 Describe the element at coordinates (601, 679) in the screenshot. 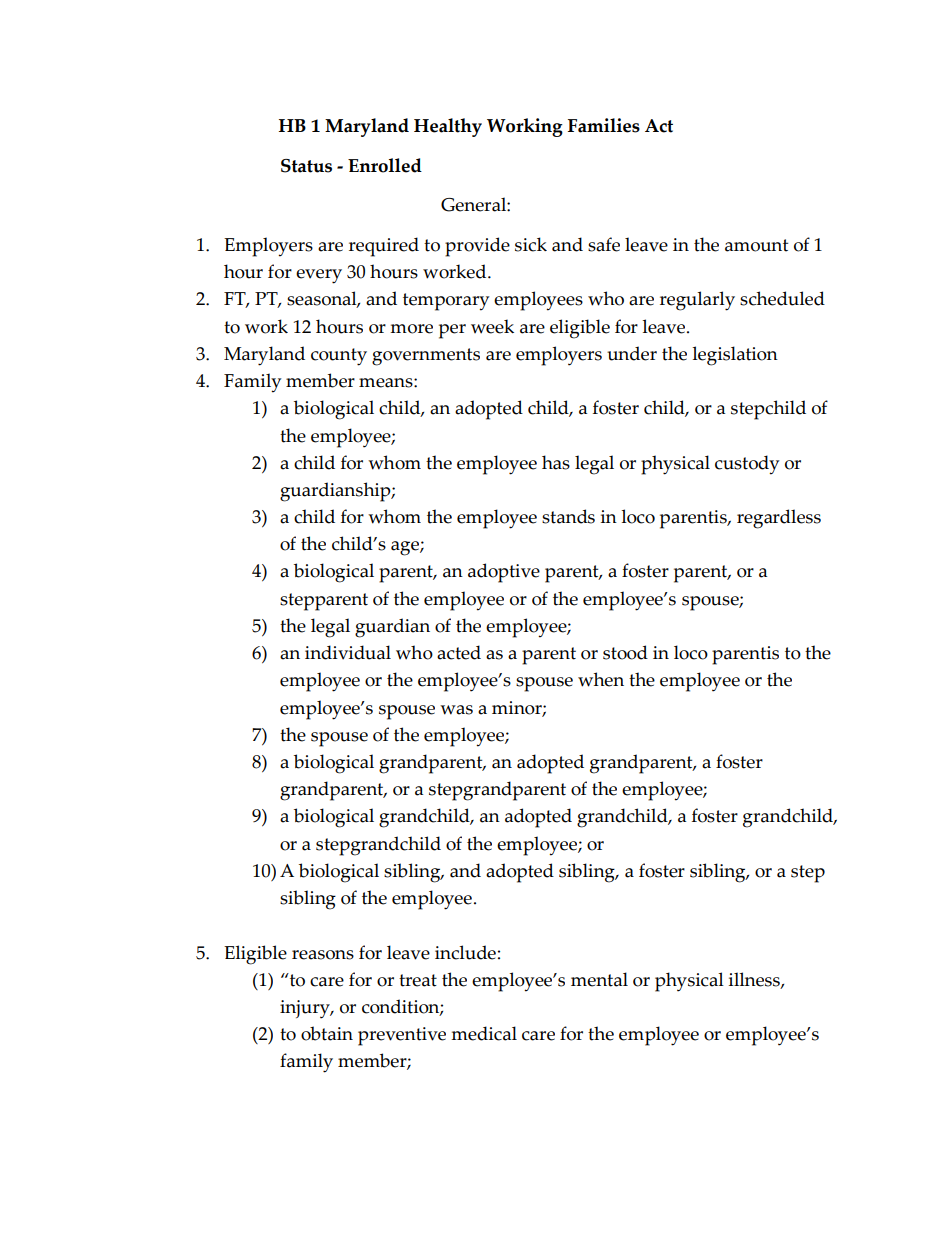

I see `when` at that location.
